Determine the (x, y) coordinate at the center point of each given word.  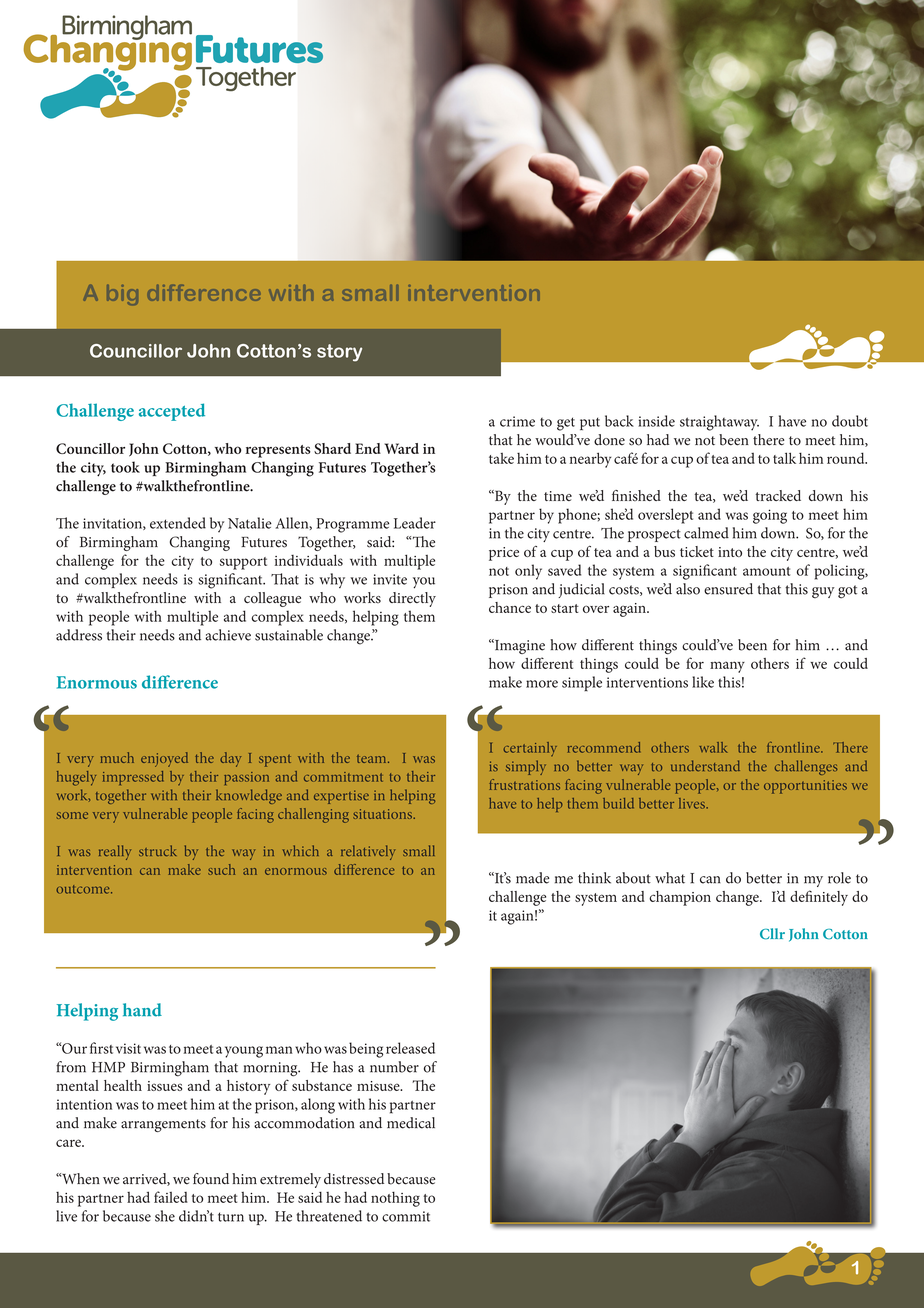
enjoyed (164, 759)
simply (526, 767)
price (504, 554)
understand (705, 766)
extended (178, 523)
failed (171, 1197)
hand (142, 1010)
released (410, 1048)
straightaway (719, 423)
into (730, 552)
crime (517, 421)
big (122, 295)
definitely (819, 898)
